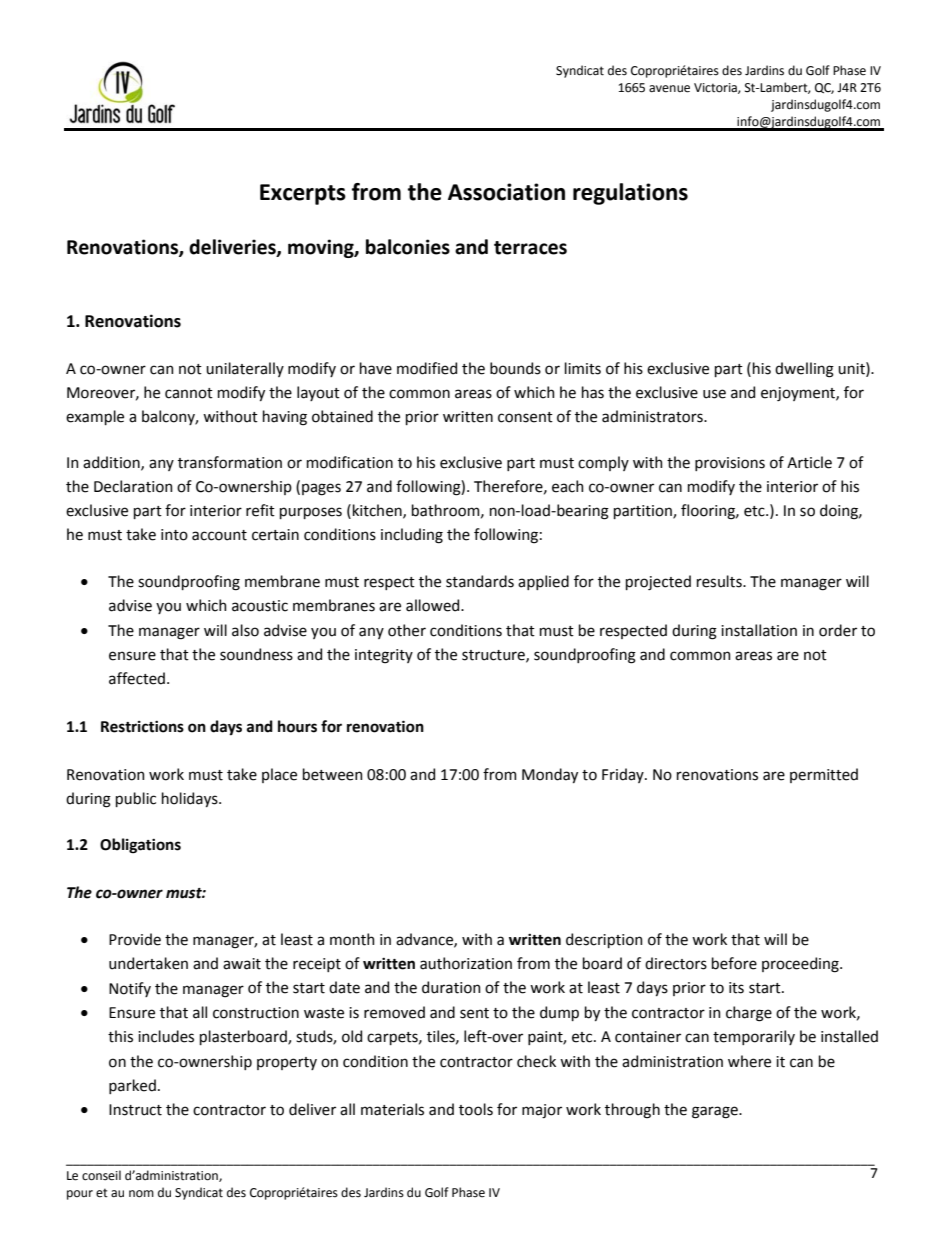 The width and height of the document is (952, 1233). What do you see at coordinates (303, 194) in the document?
I see `Excerpts` at bounding box center [303, 194].
